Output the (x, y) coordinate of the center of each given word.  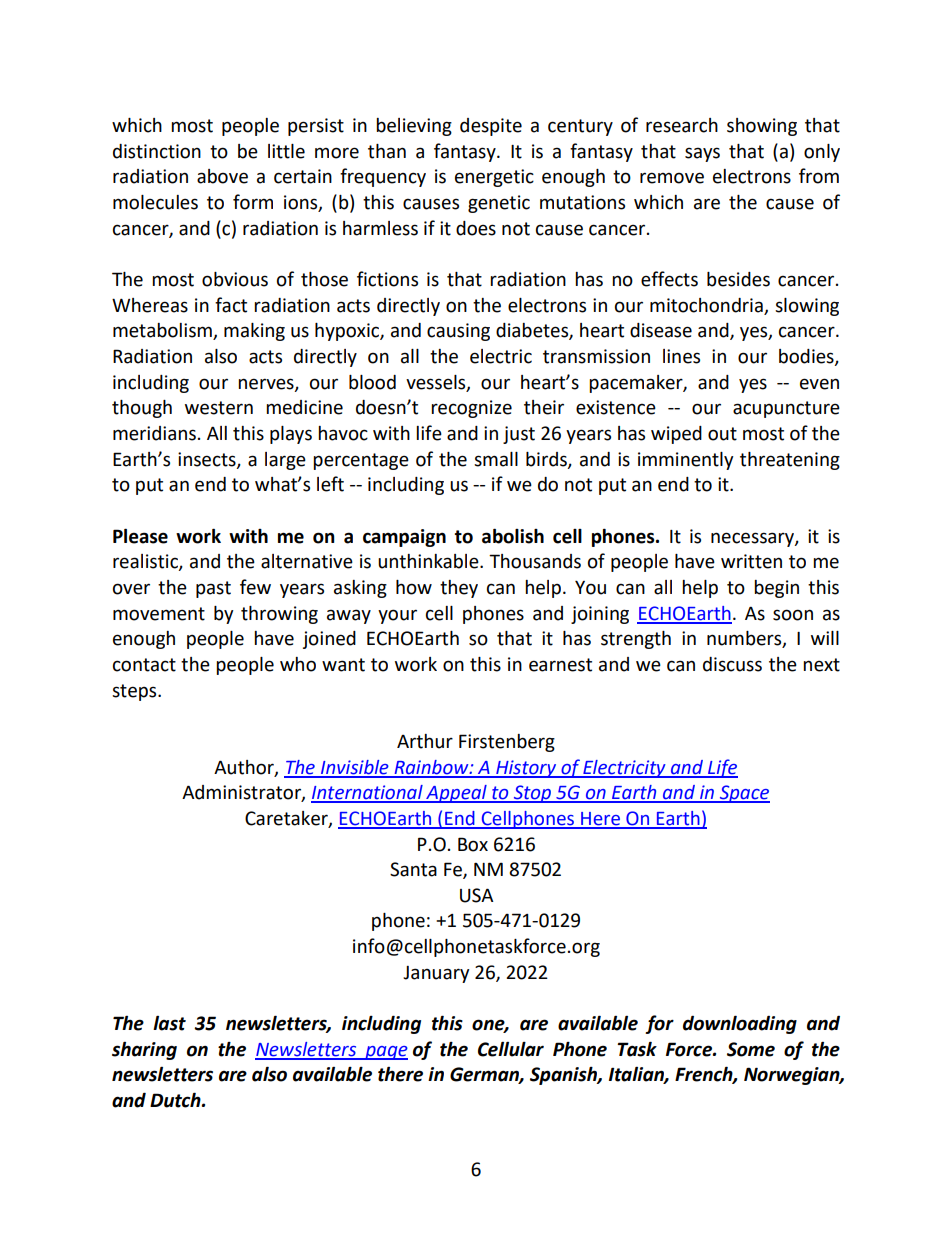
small (496, 459)
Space (743, 794)
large (285, 461)
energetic (494, 178)
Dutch (176, 1100)
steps (135, 692)
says (702, 154)
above (222, 176)
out (722, 434)
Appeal (456, 794)
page (385, 1053)
